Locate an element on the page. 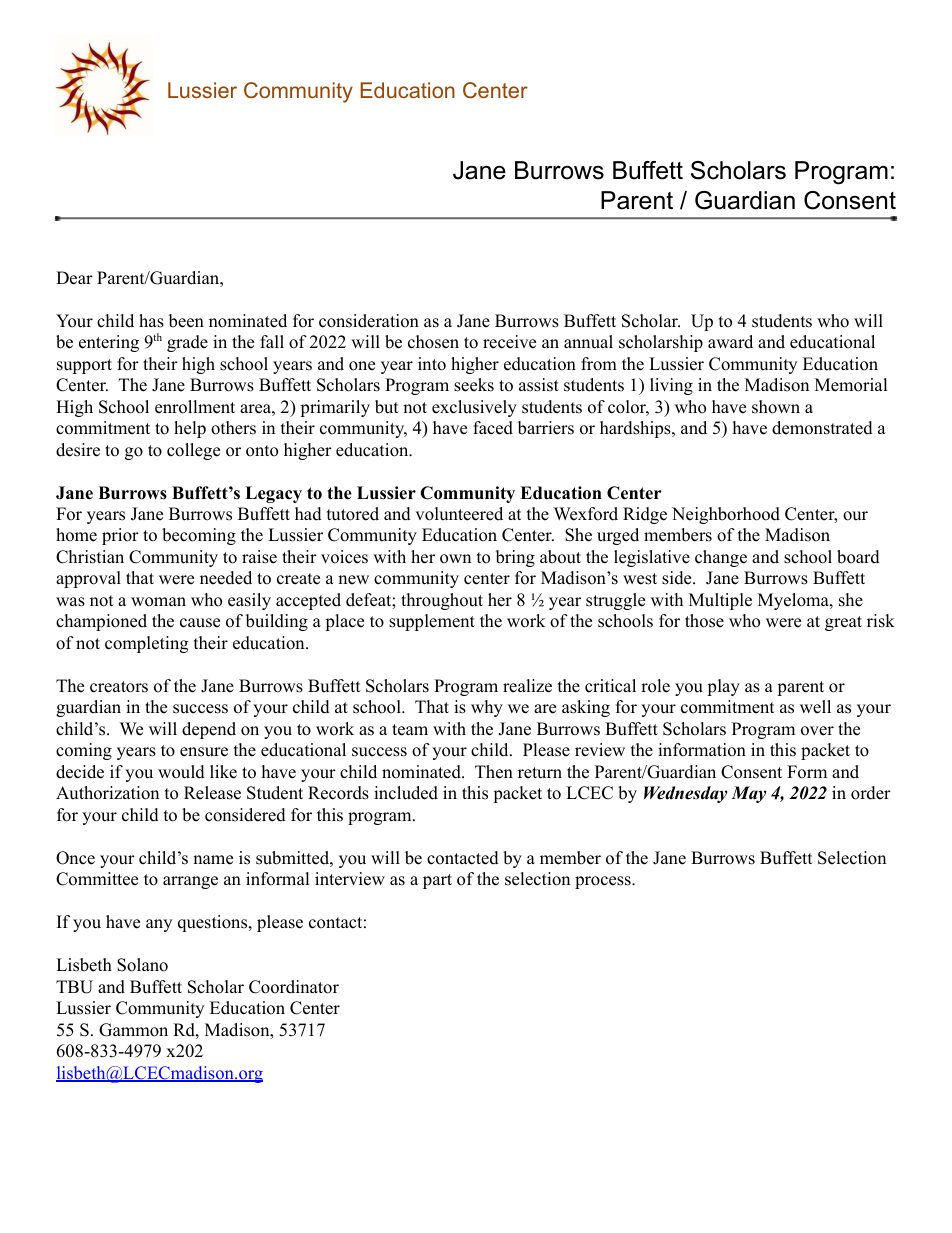  Coordinator is located at coordinates (294, 987).
